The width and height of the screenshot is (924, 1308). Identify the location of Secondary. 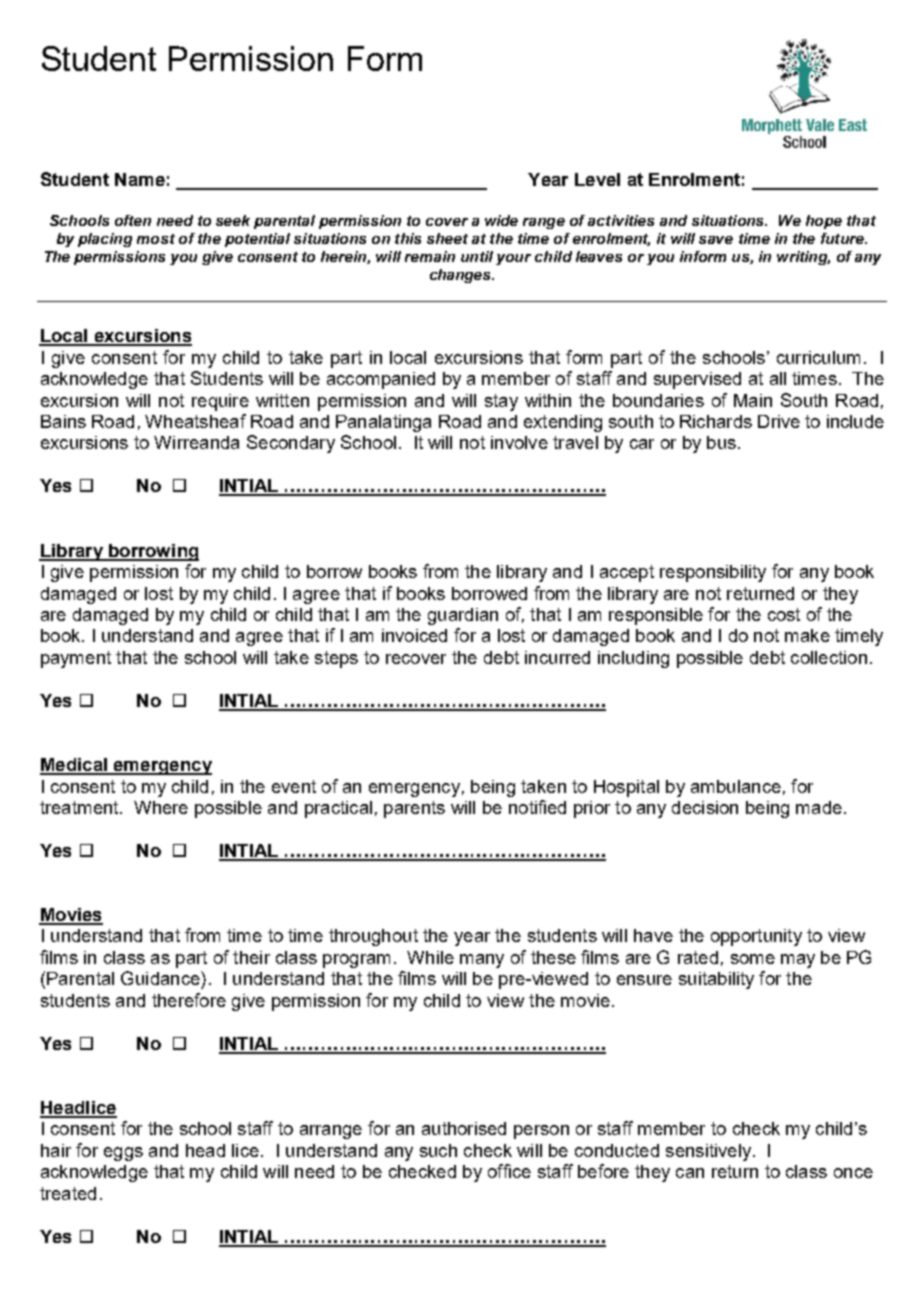
(291, 444).
